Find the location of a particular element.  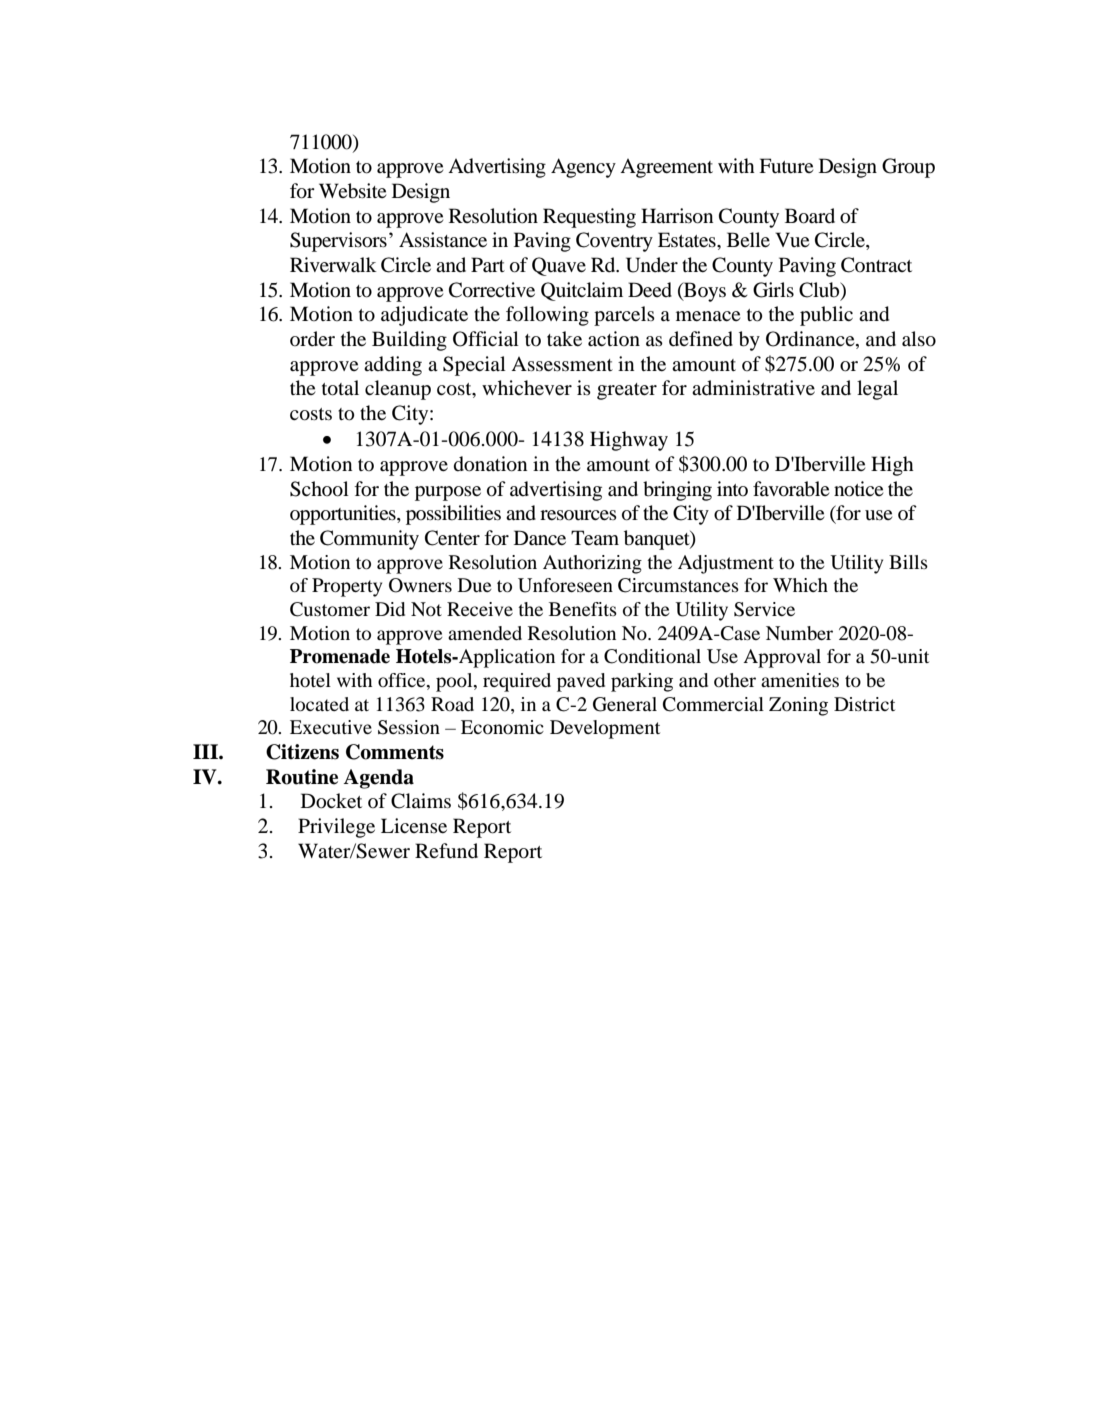

Zoning is located at coordinates (798, 706).
